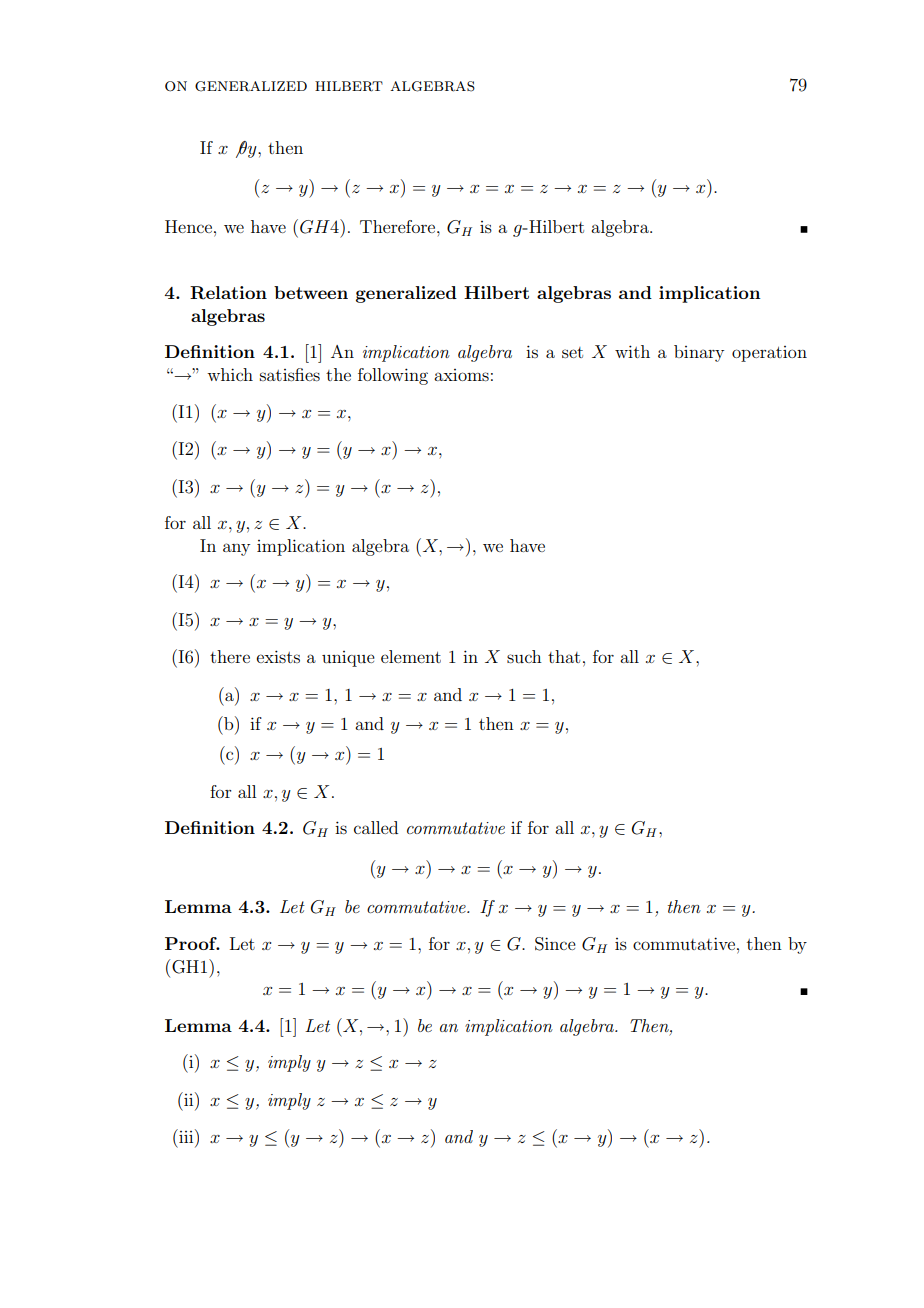  What do you see at coordinates (348, 659) in the screenshot?
I see `unique` at bounding box center [348, 659].
